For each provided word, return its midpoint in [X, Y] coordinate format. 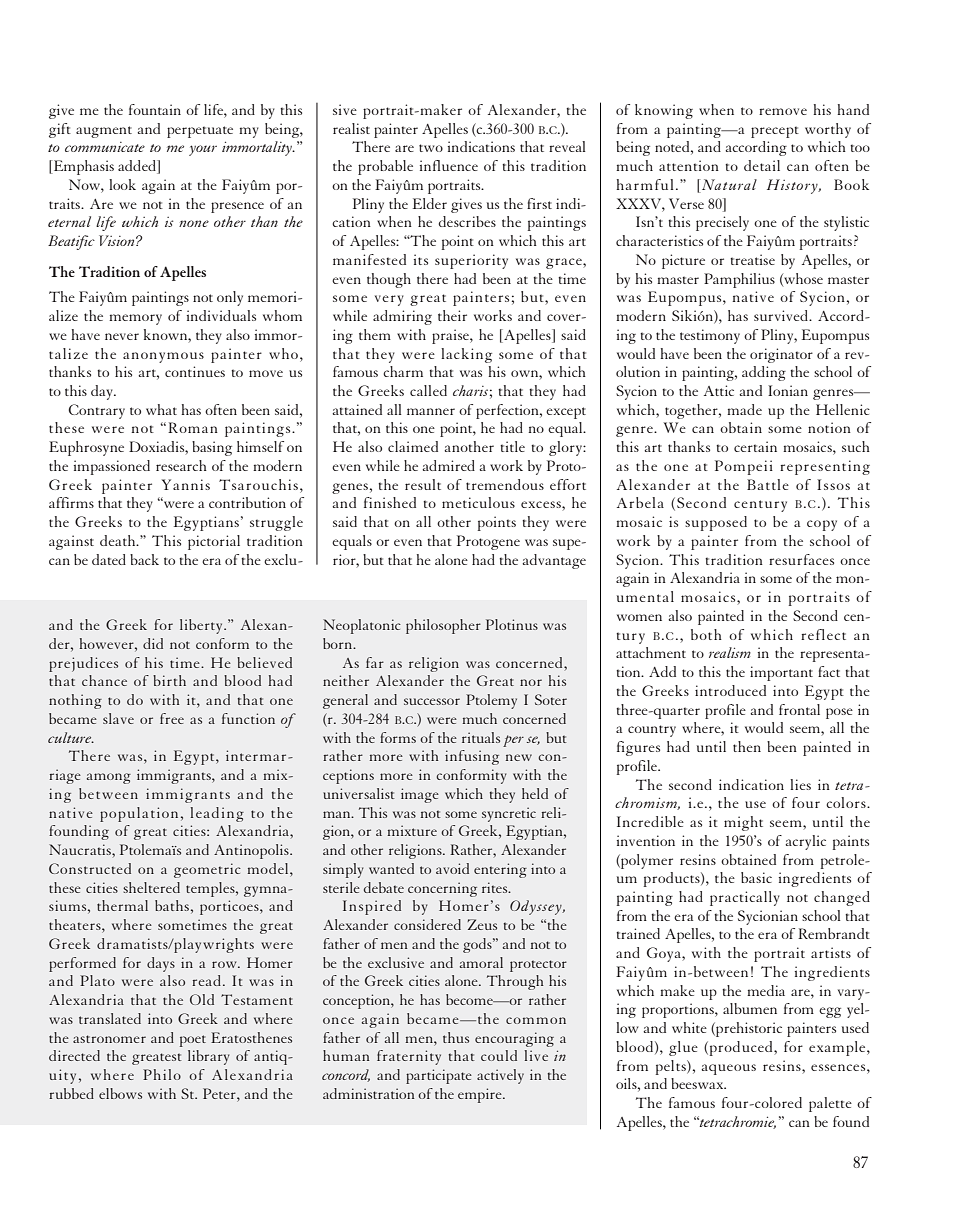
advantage [554, 561]
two [431, 148]
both [706, 634]
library [208, 1057]
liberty [202, 626]
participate [439, 1076]
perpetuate [200, 132]
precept [775, 132]
